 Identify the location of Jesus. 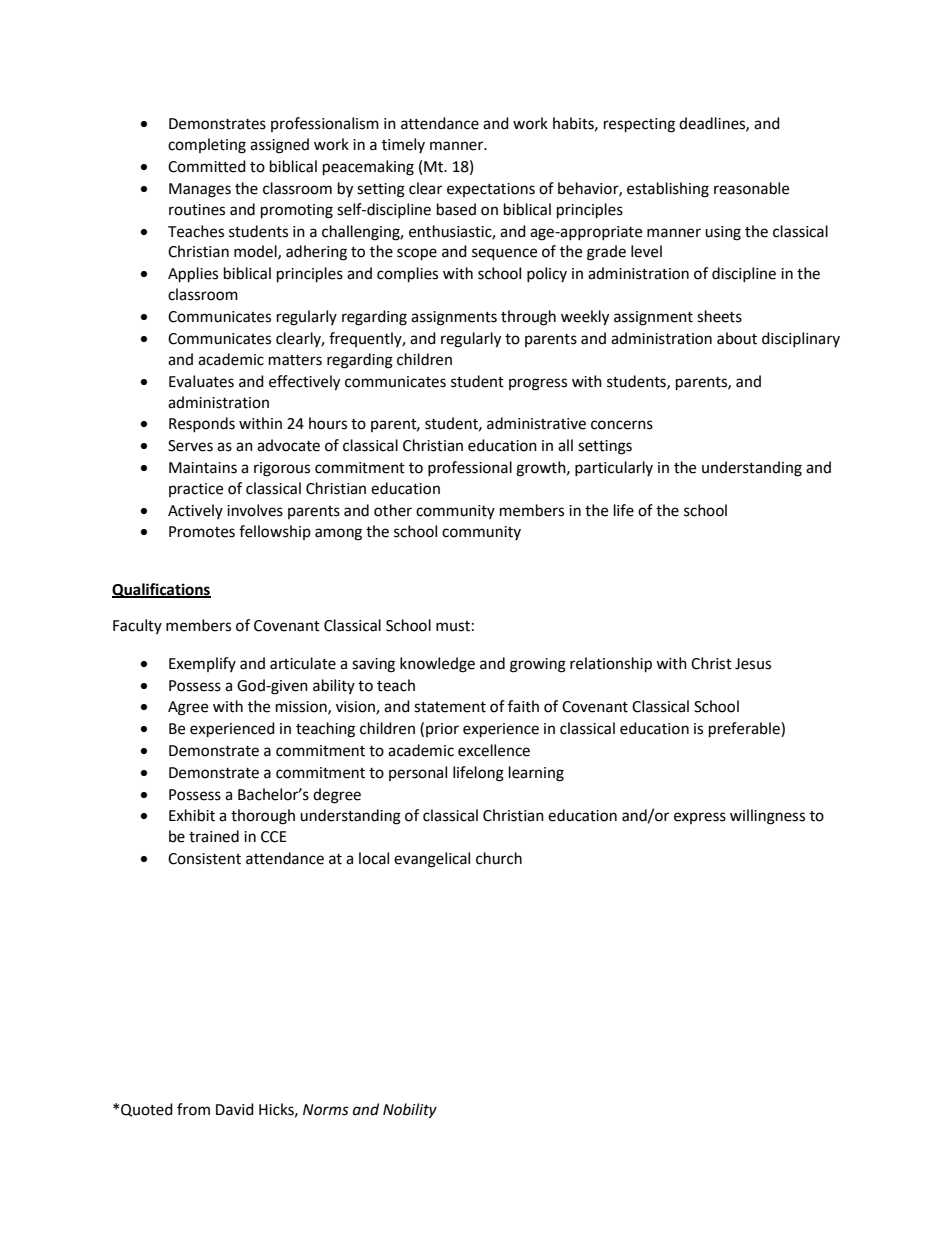
(753, 664).
